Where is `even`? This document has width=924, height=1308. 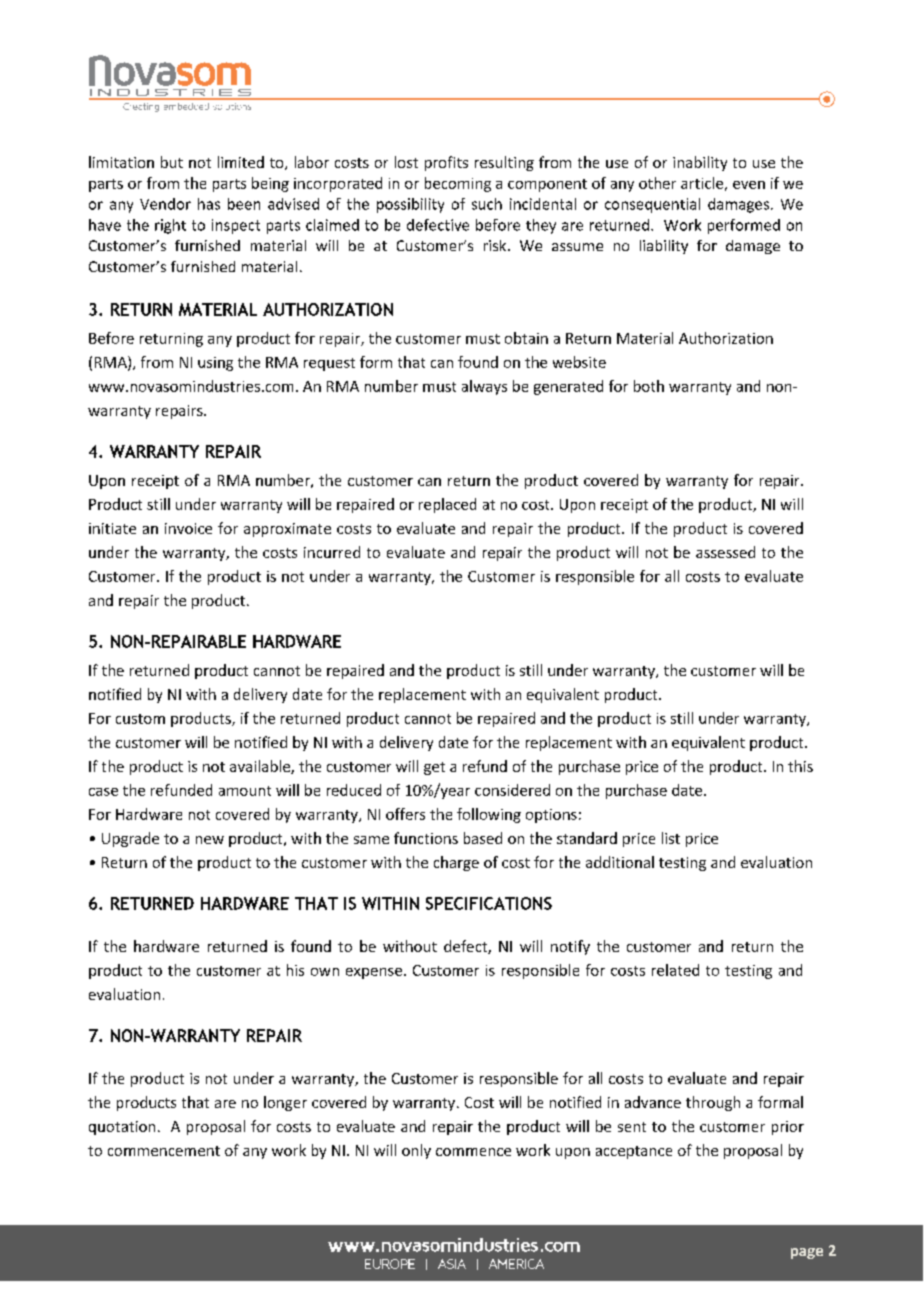
even is located at coordinates (749, 185).
